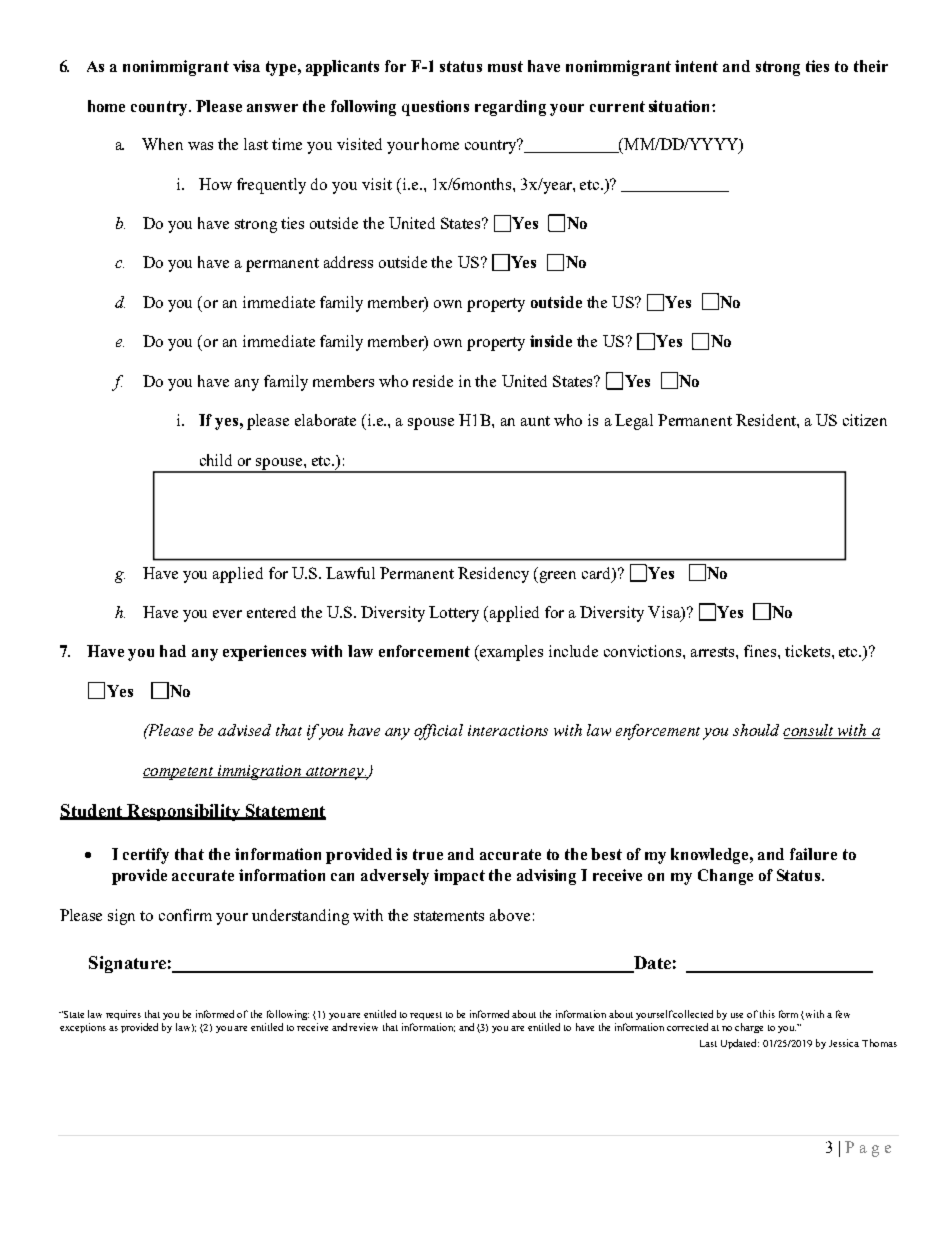 The height and width of the screenshot is (1233, 952). I want to click on their, so click(871, 66).
